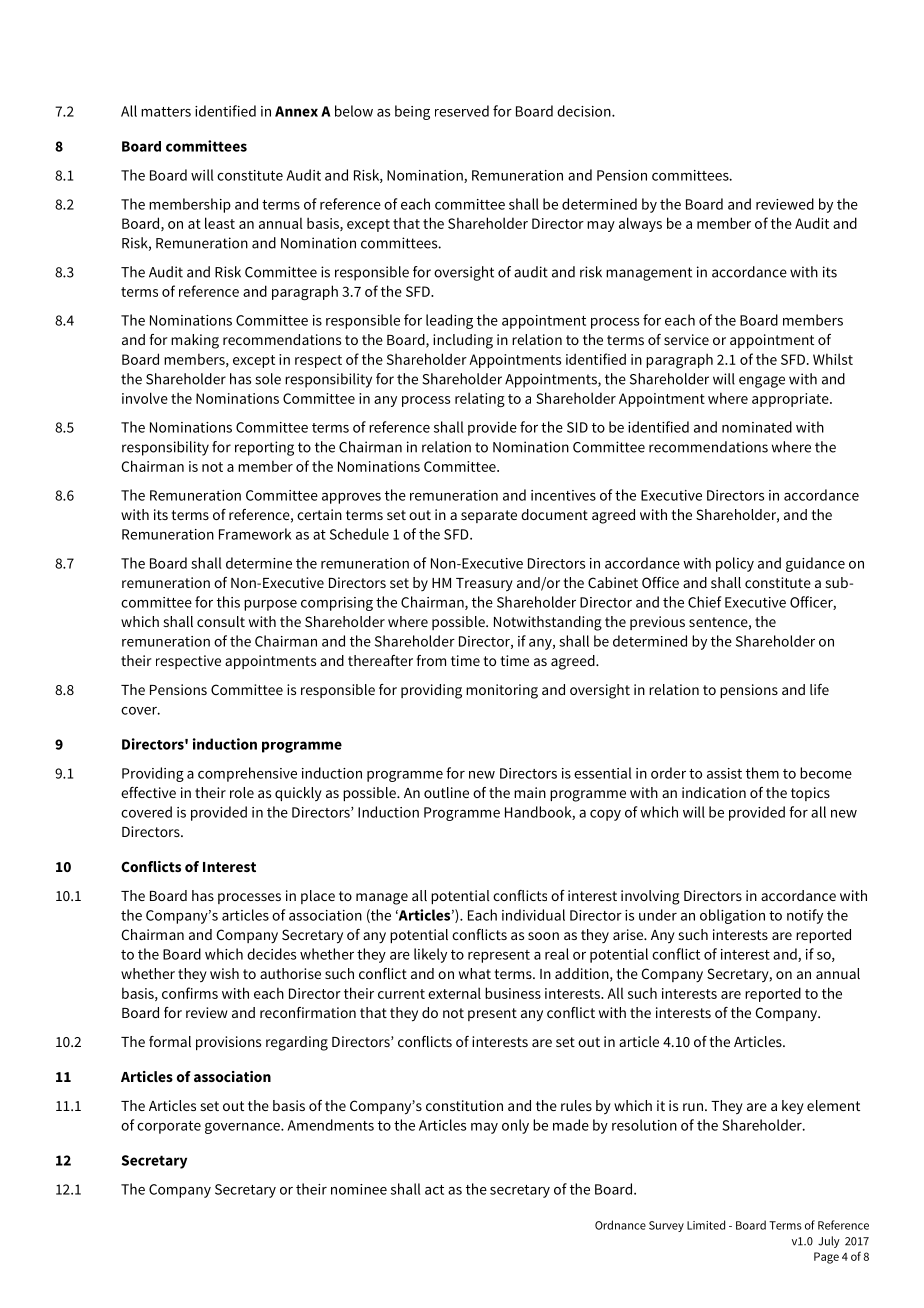 This page has height=1308, width=924. What do you see at coordinates (640, 224) in the page?
I see `always` at bounding box center [640, 224].
